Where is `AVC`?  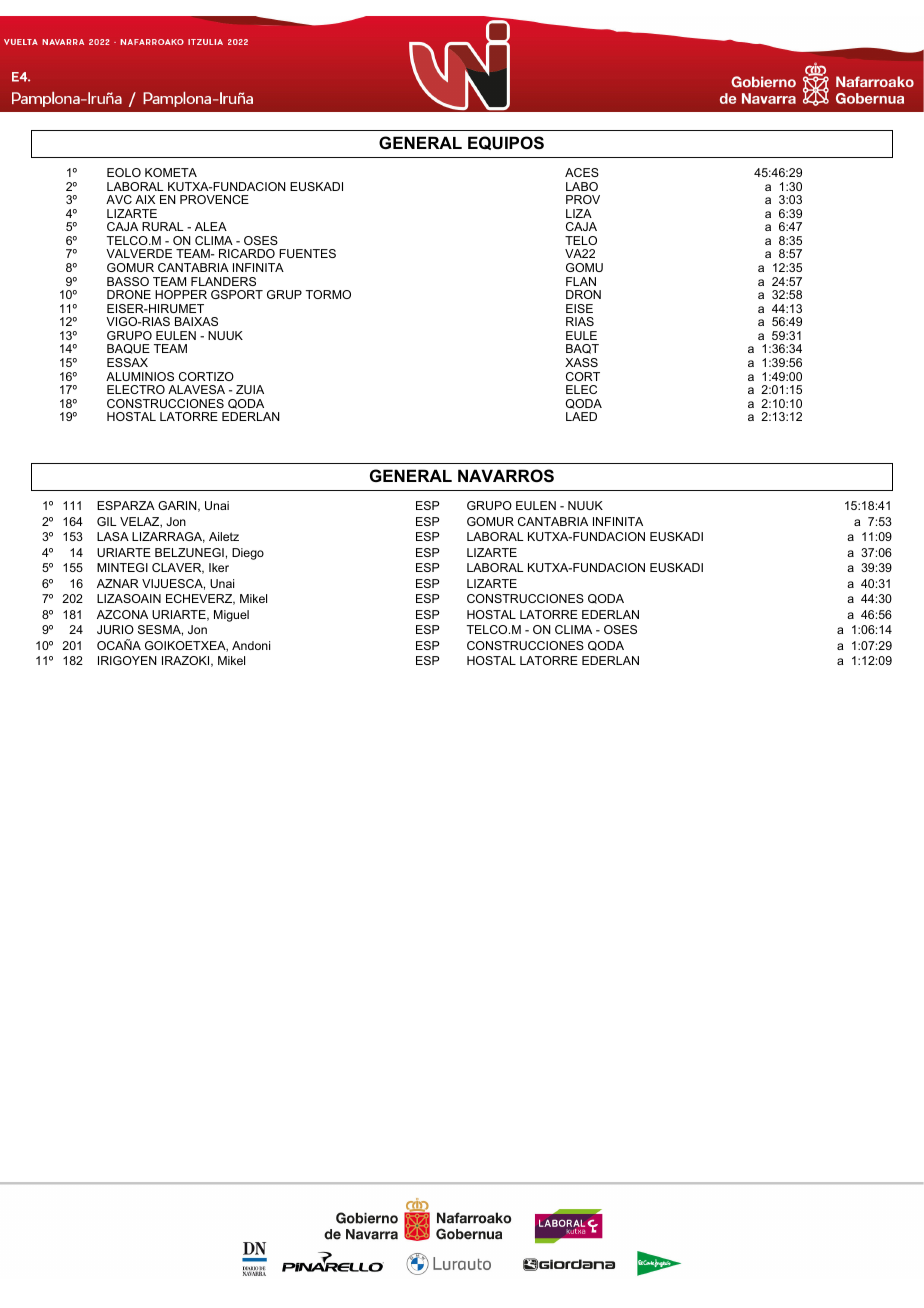
AVC is located at coordinates (119, 199).
